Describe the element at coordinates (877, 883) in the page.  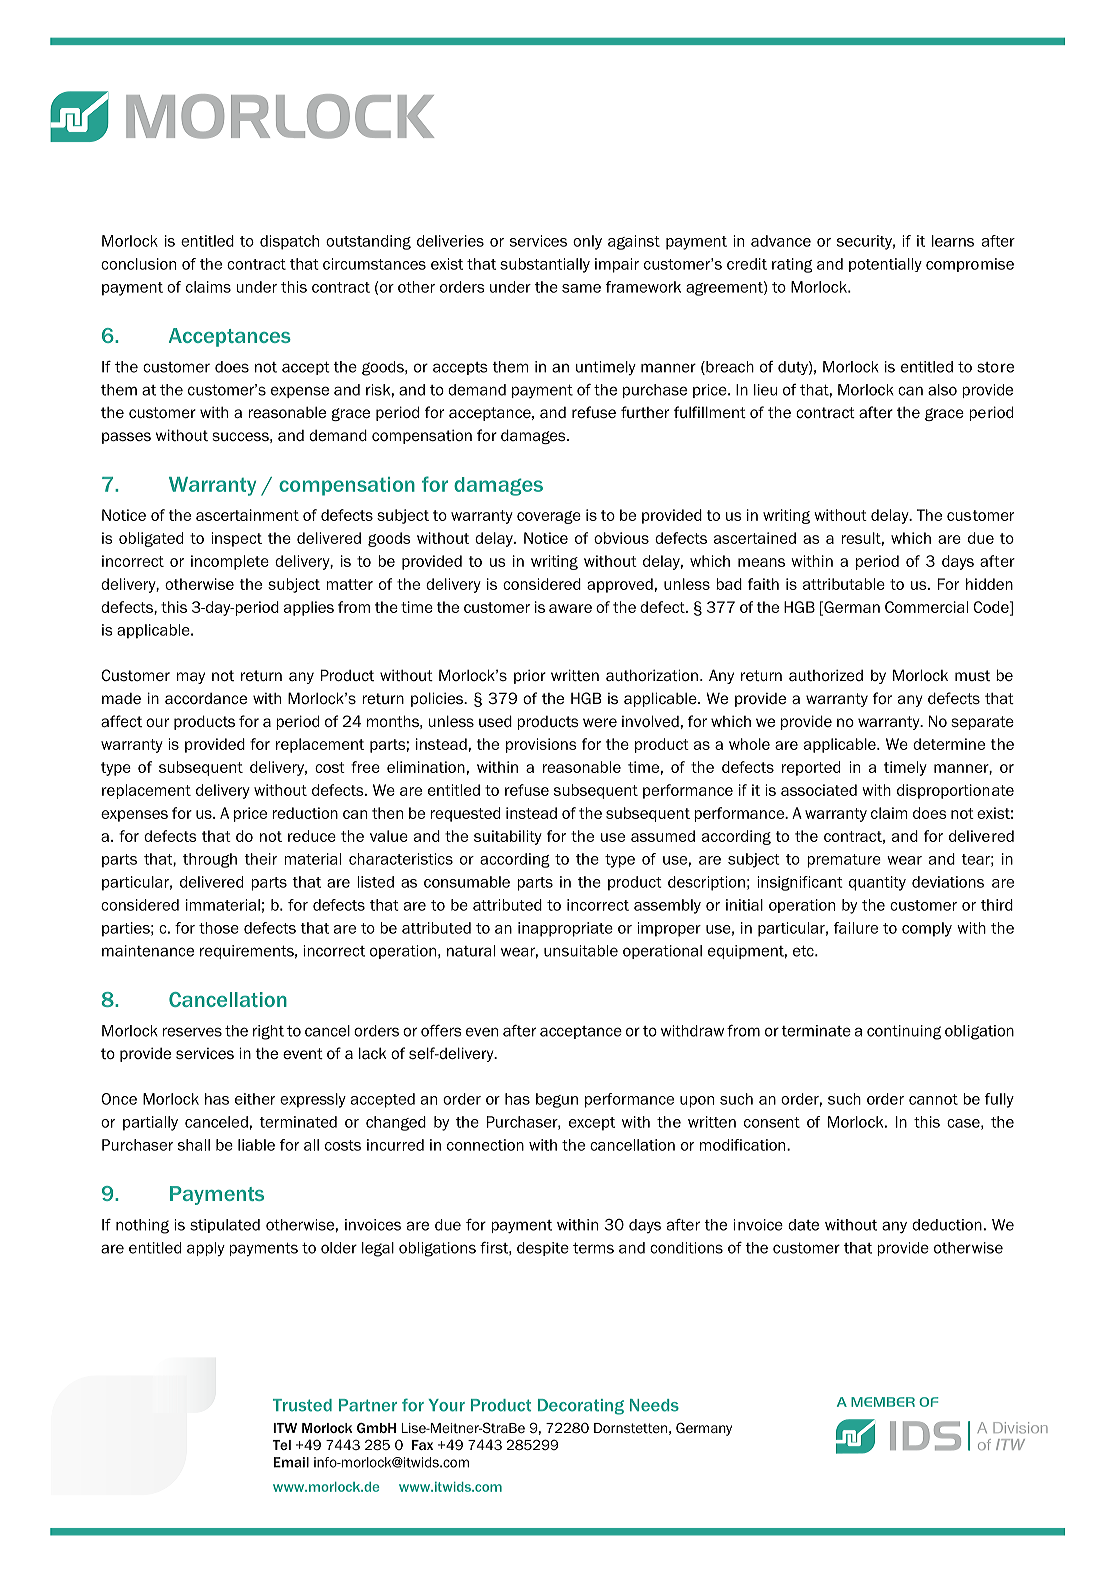
I see `quantity` at that location.
